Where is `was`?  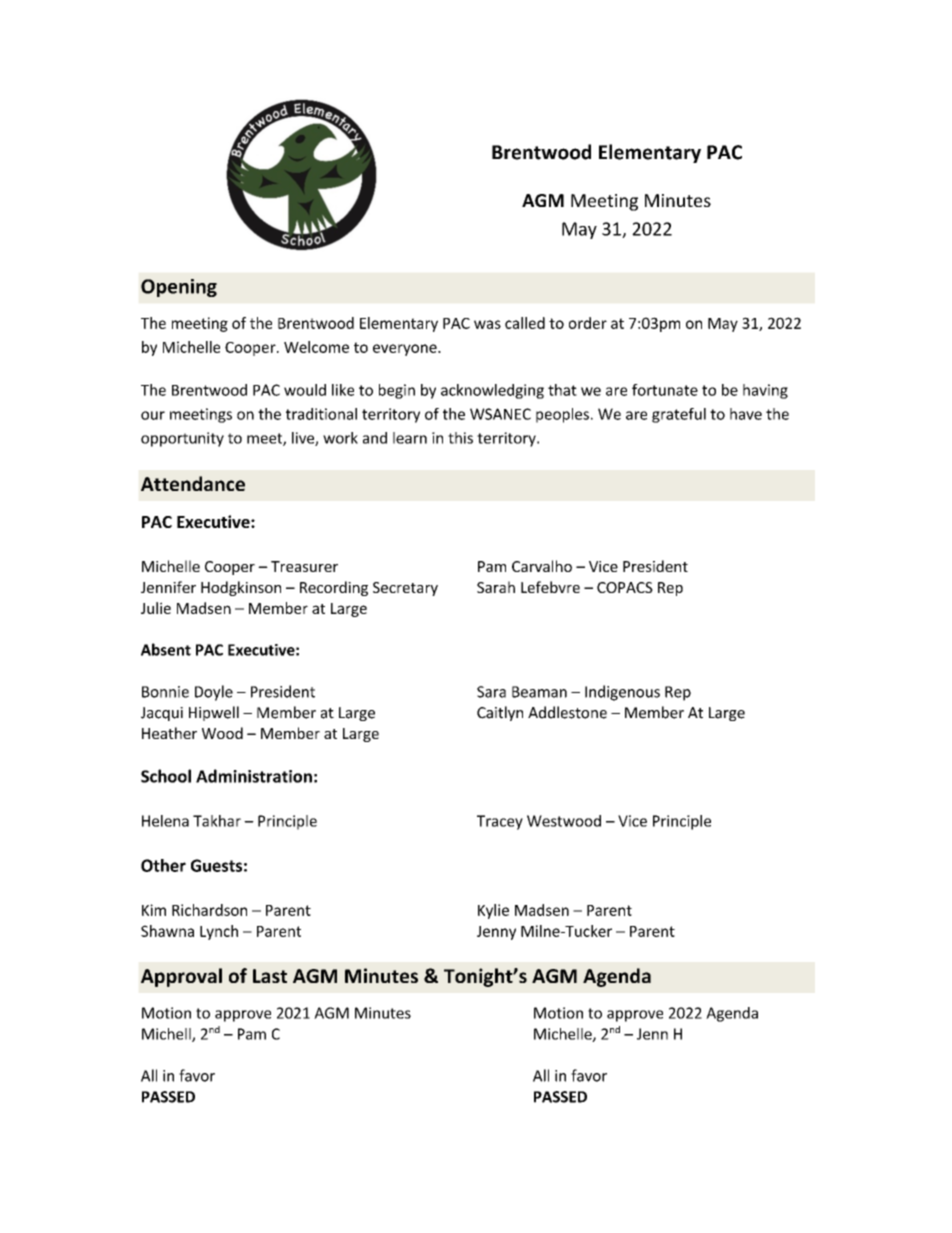 was is located at coordinates (487, 324).
